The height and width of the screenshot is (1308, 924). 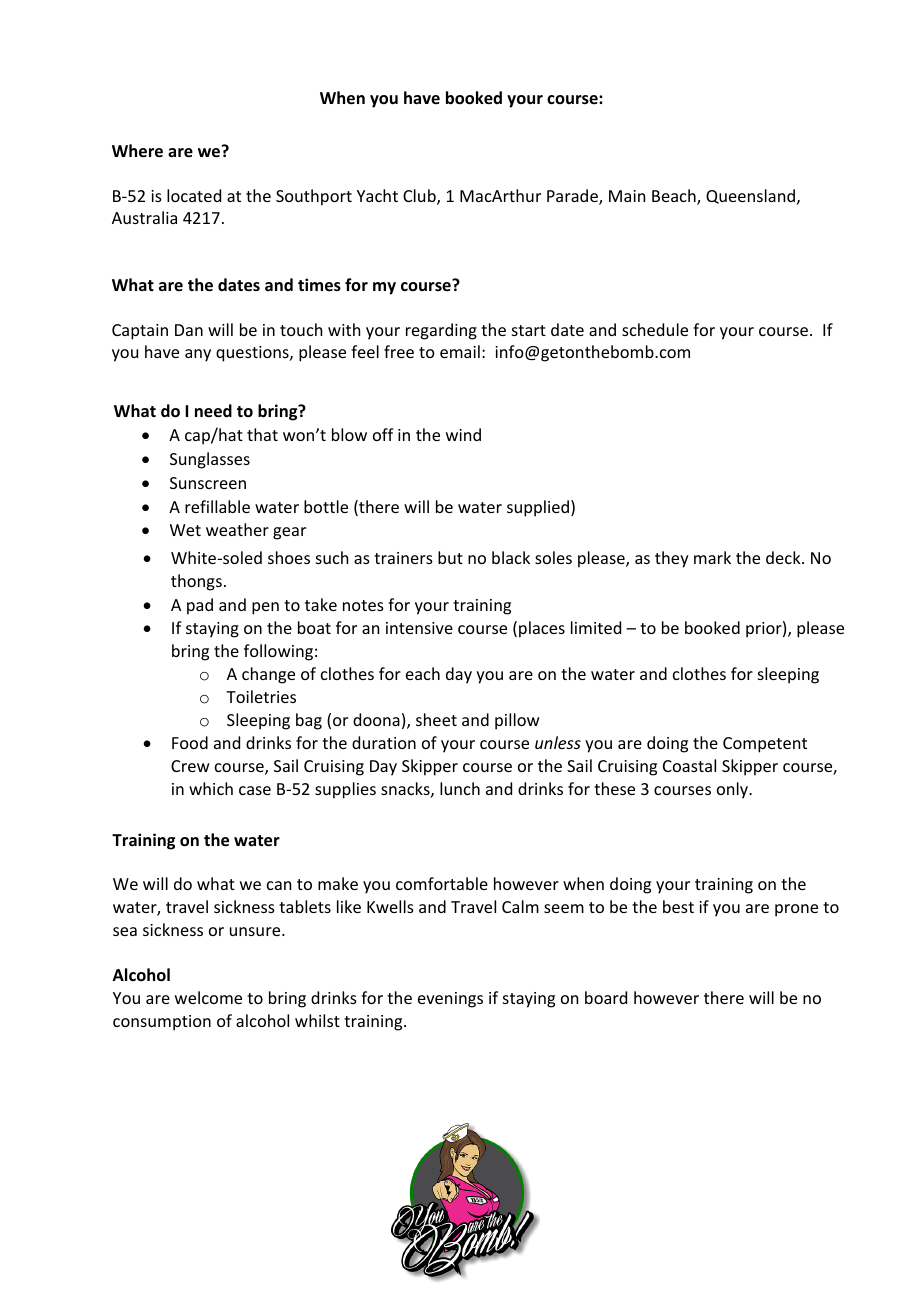 What do you see at coordinates (655, 329) in the screenshot?
I see `schedule` at bounding box center [655, 329].
